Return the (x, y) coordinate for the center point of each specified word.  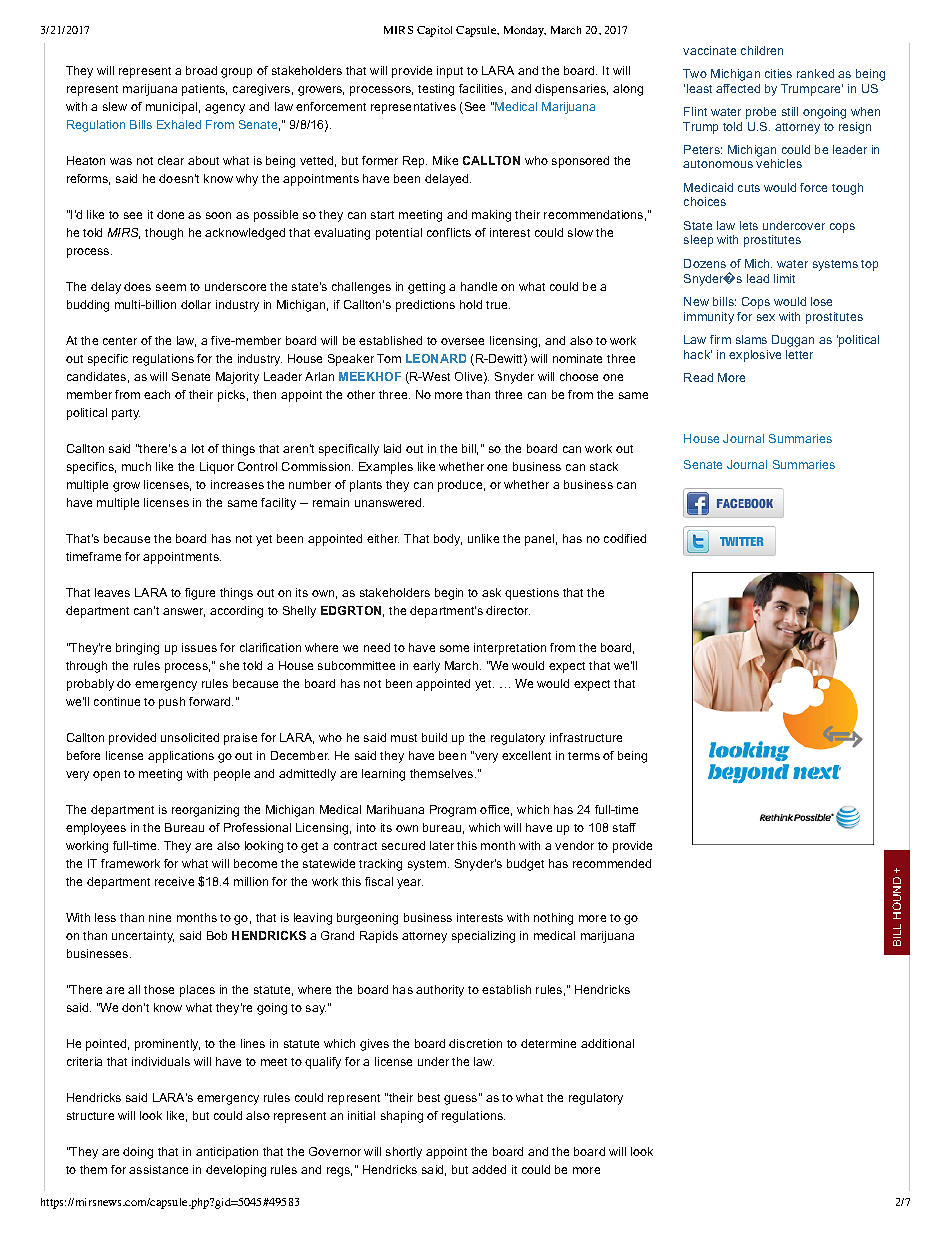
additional (607, 1043)
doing (138, 1153)
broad (201, 70)
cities (778, 73)
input (450, 72)
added (489, 1169)
